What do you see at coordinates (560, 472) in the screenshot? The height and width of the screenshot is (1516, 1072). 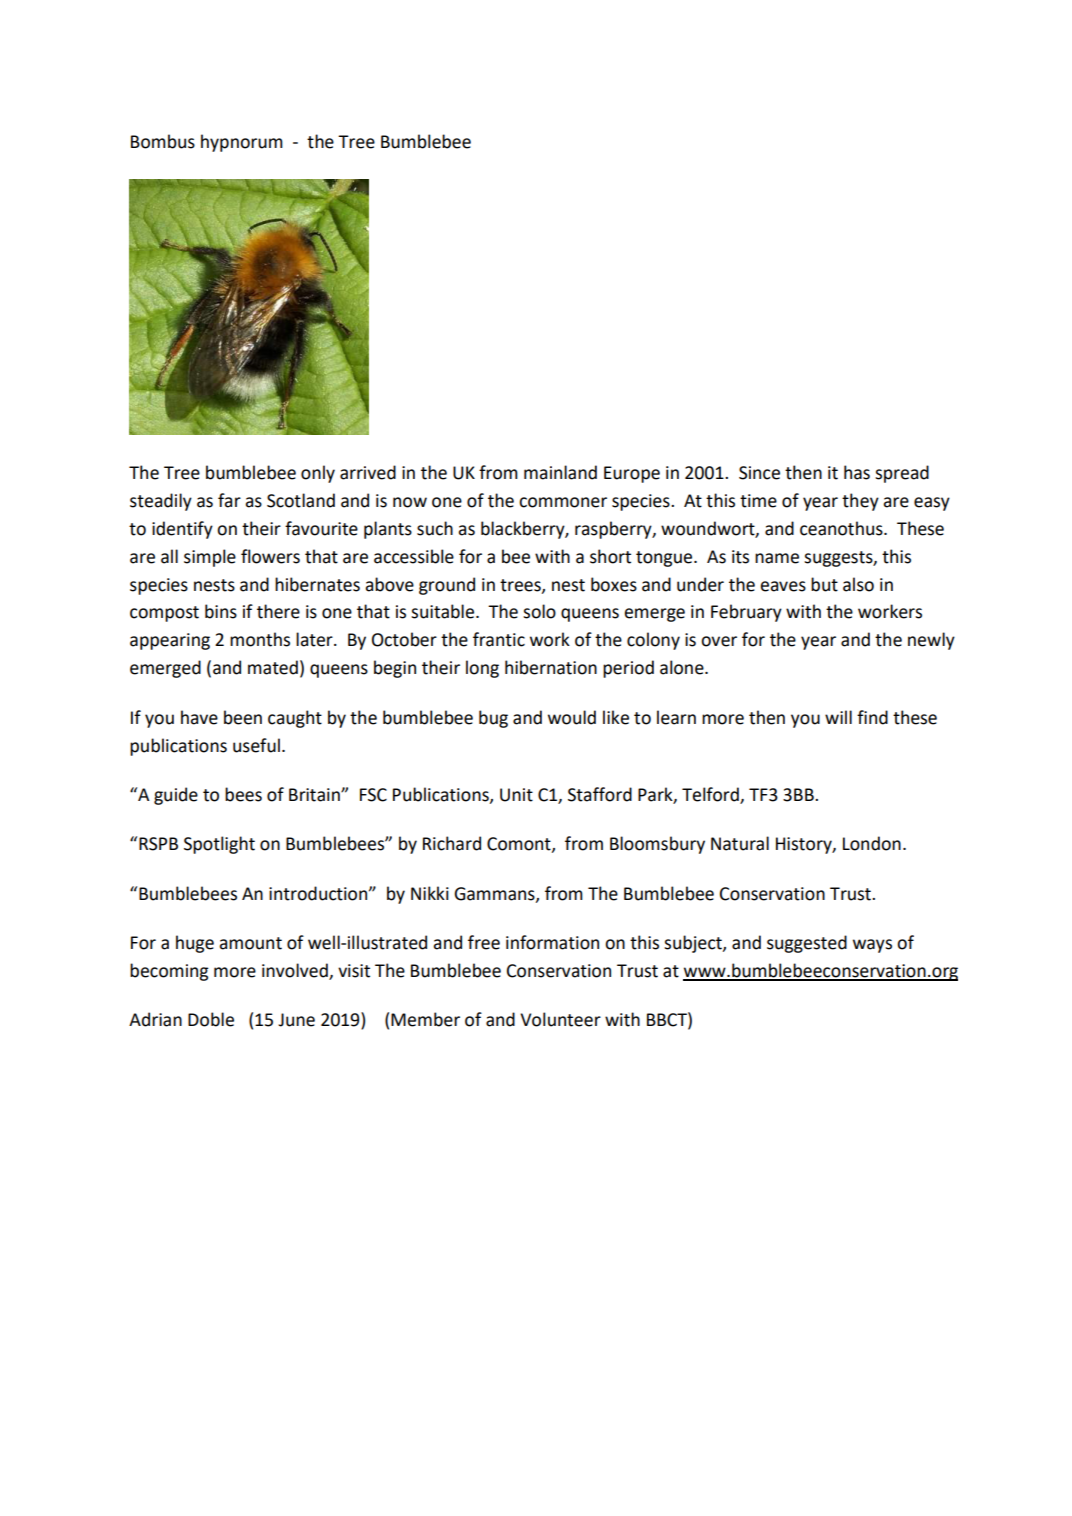 I see `mainland` at bounding box center [560, 472].
